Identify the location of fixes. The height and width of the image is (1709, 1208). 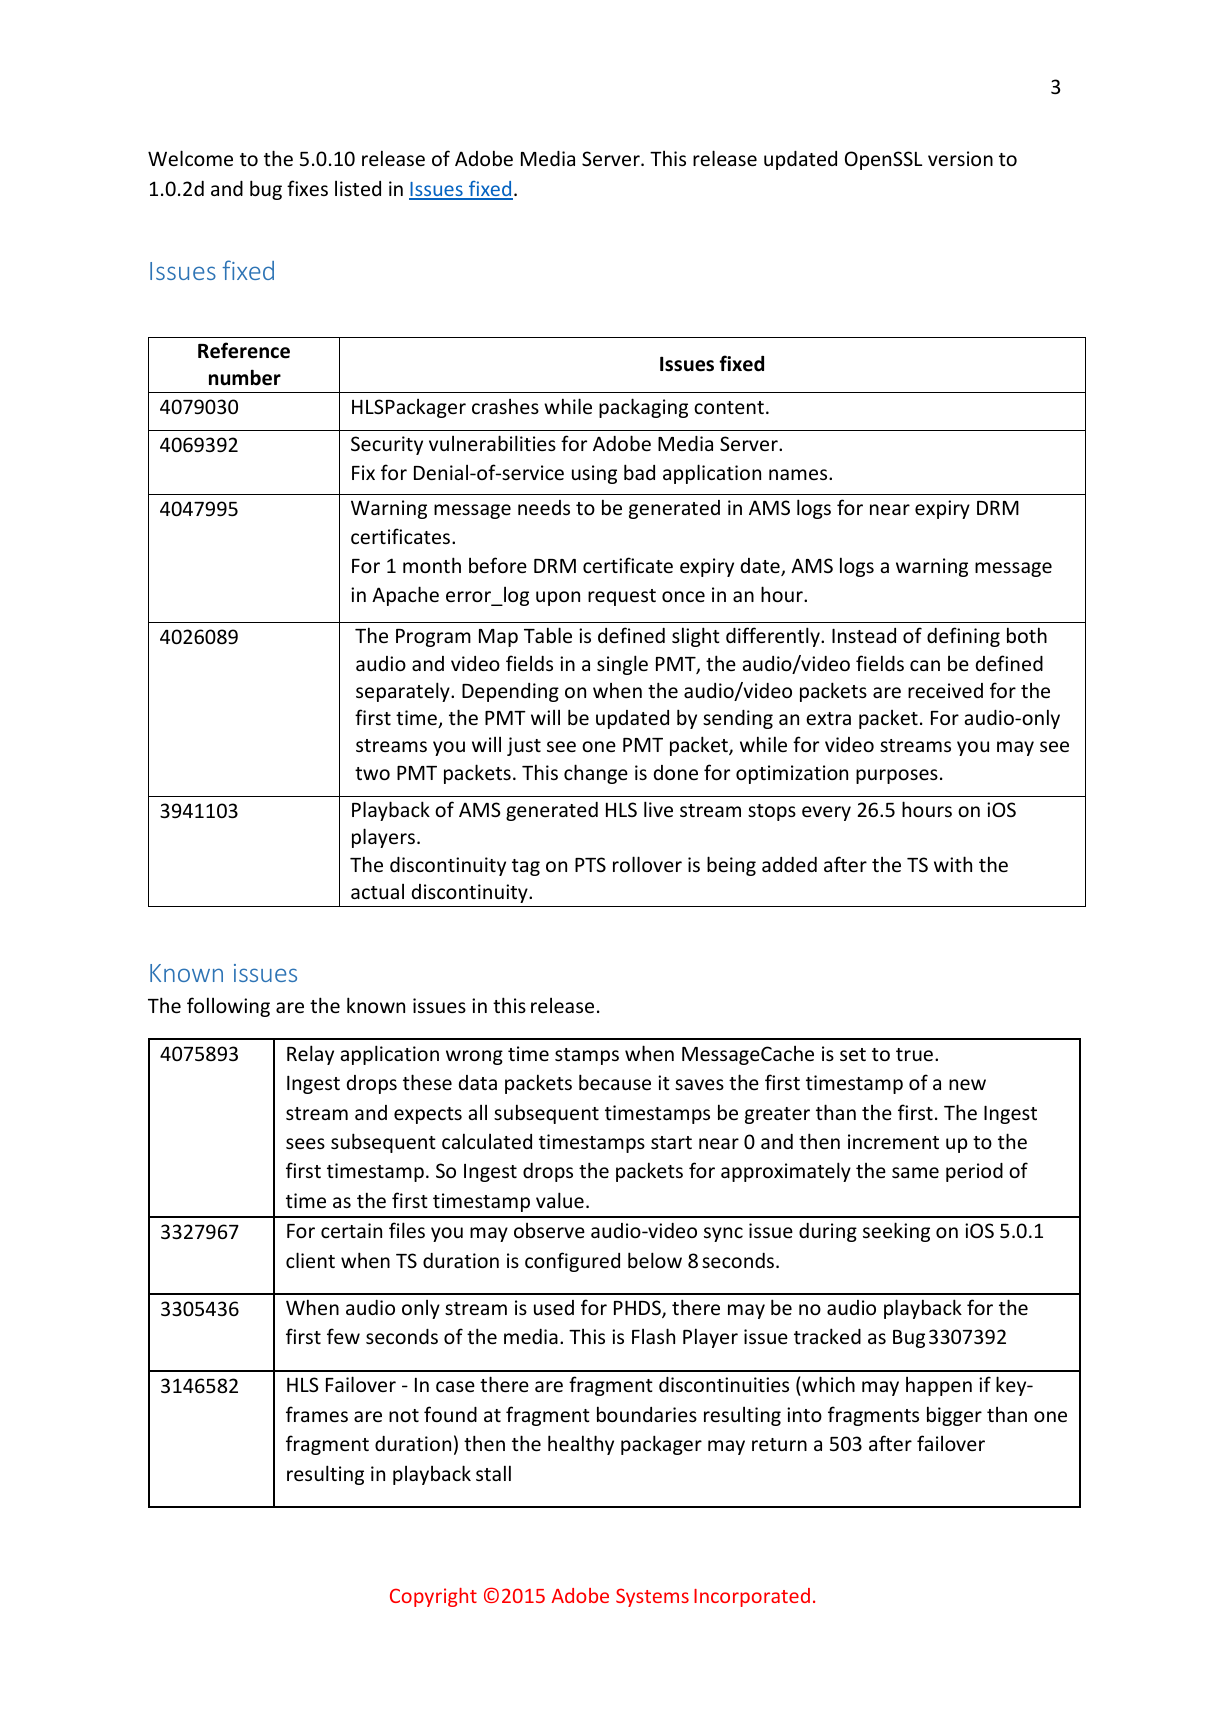
(307, 188).
